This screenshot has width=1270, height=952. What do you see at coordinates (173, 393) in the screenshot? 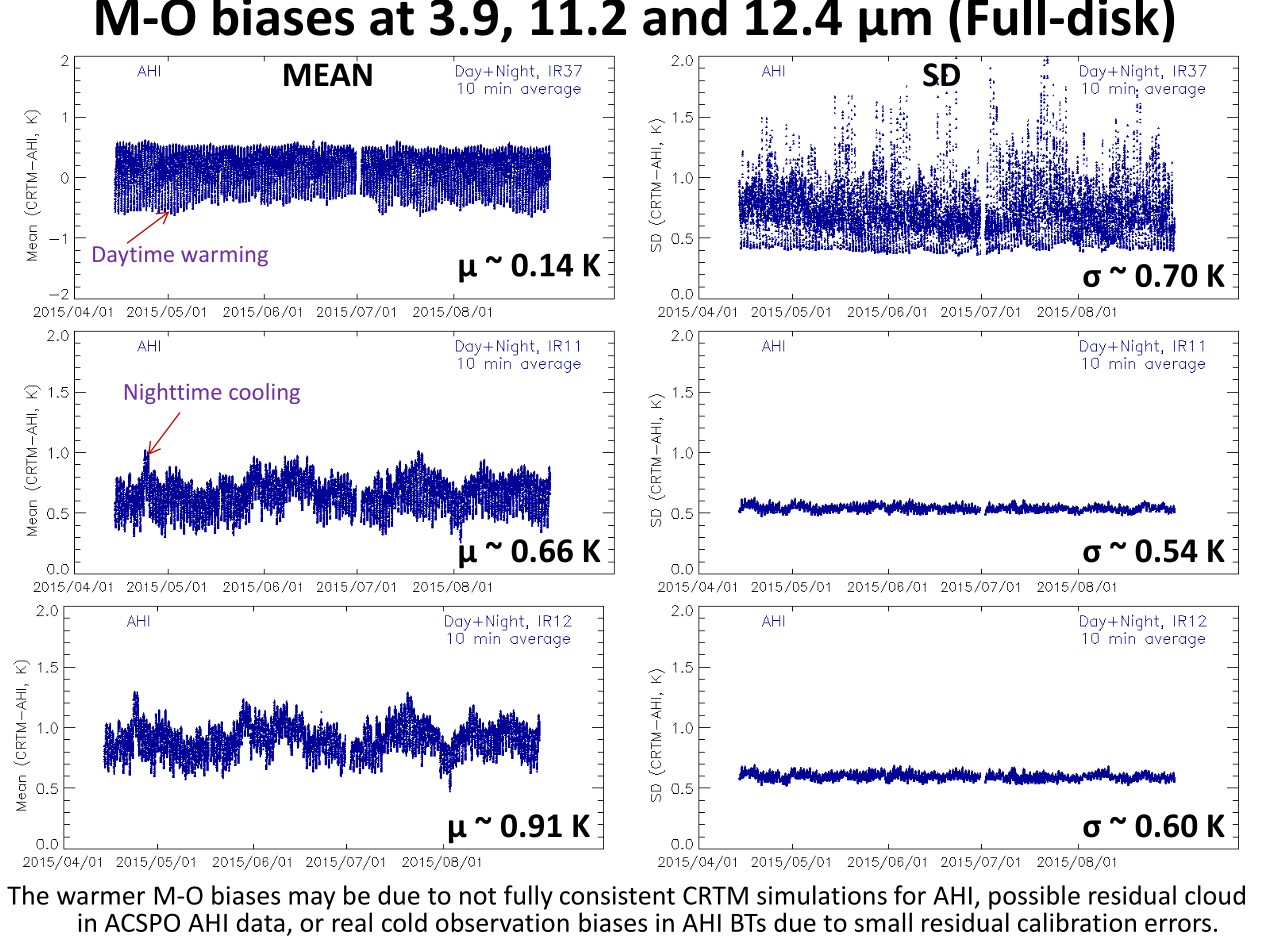
I see `Nighttime` at bounding box center [173, 393].
